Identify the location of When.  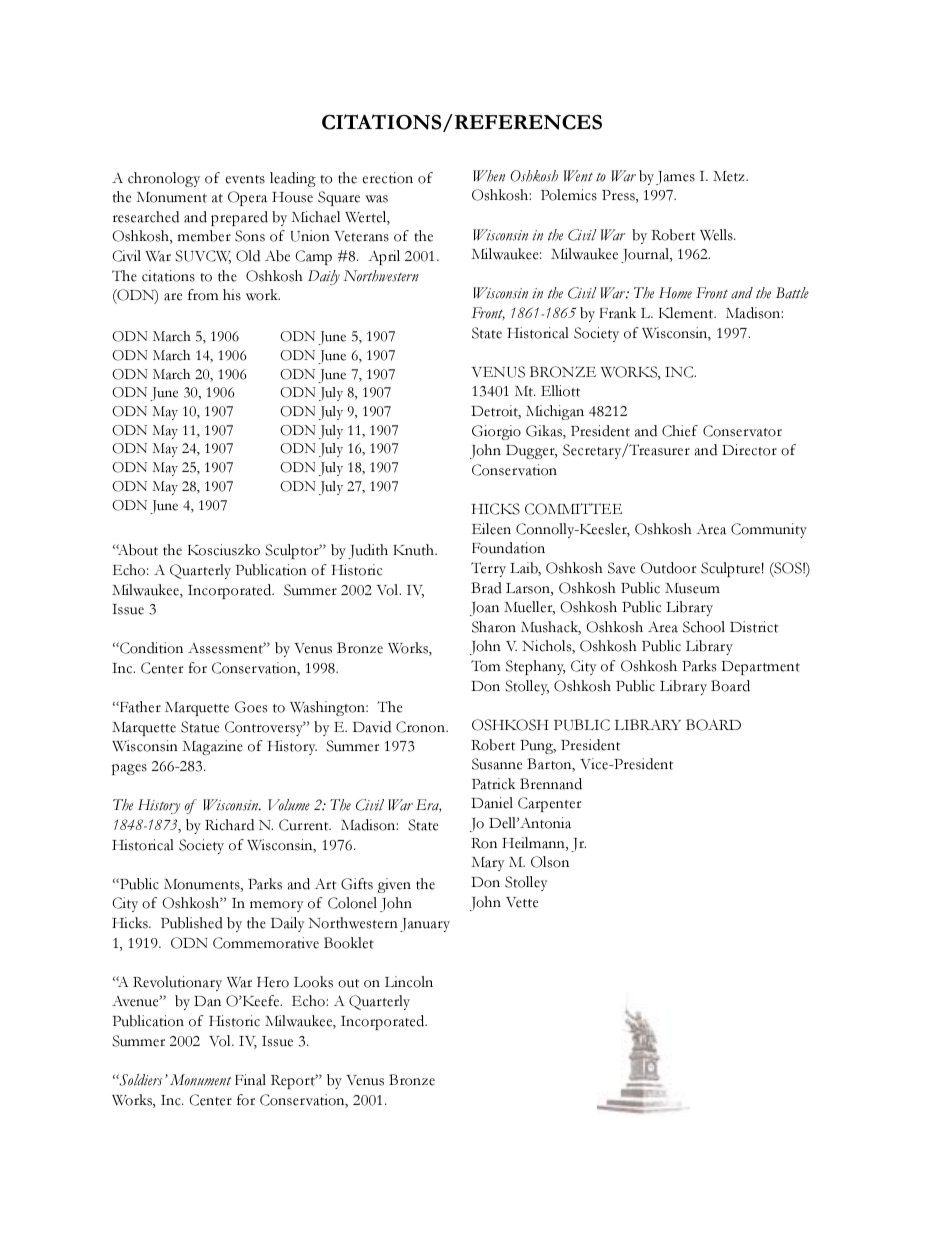
(489, 176).
